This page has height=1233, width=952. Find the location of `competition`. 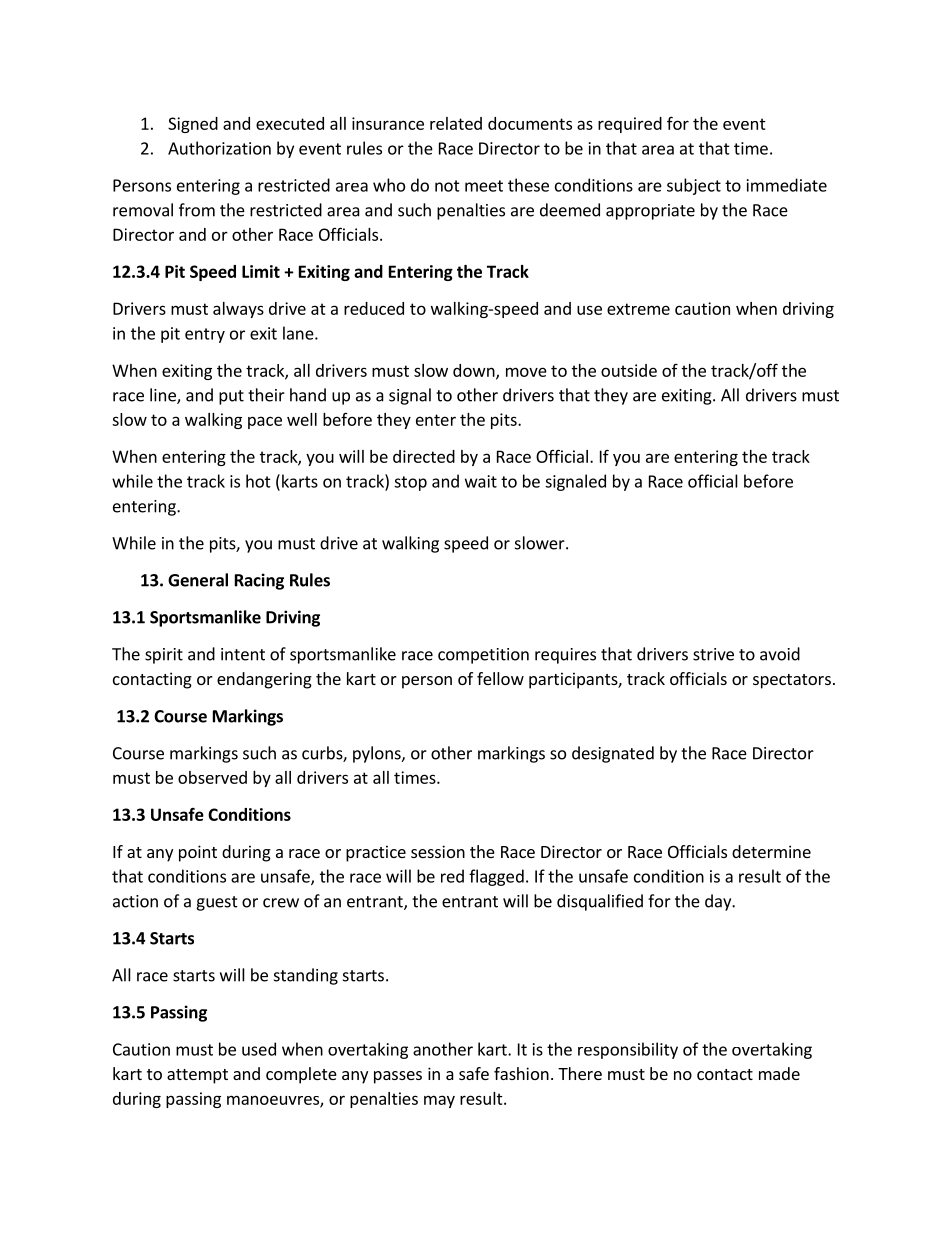

competition is located at coordinates (483, 656).
